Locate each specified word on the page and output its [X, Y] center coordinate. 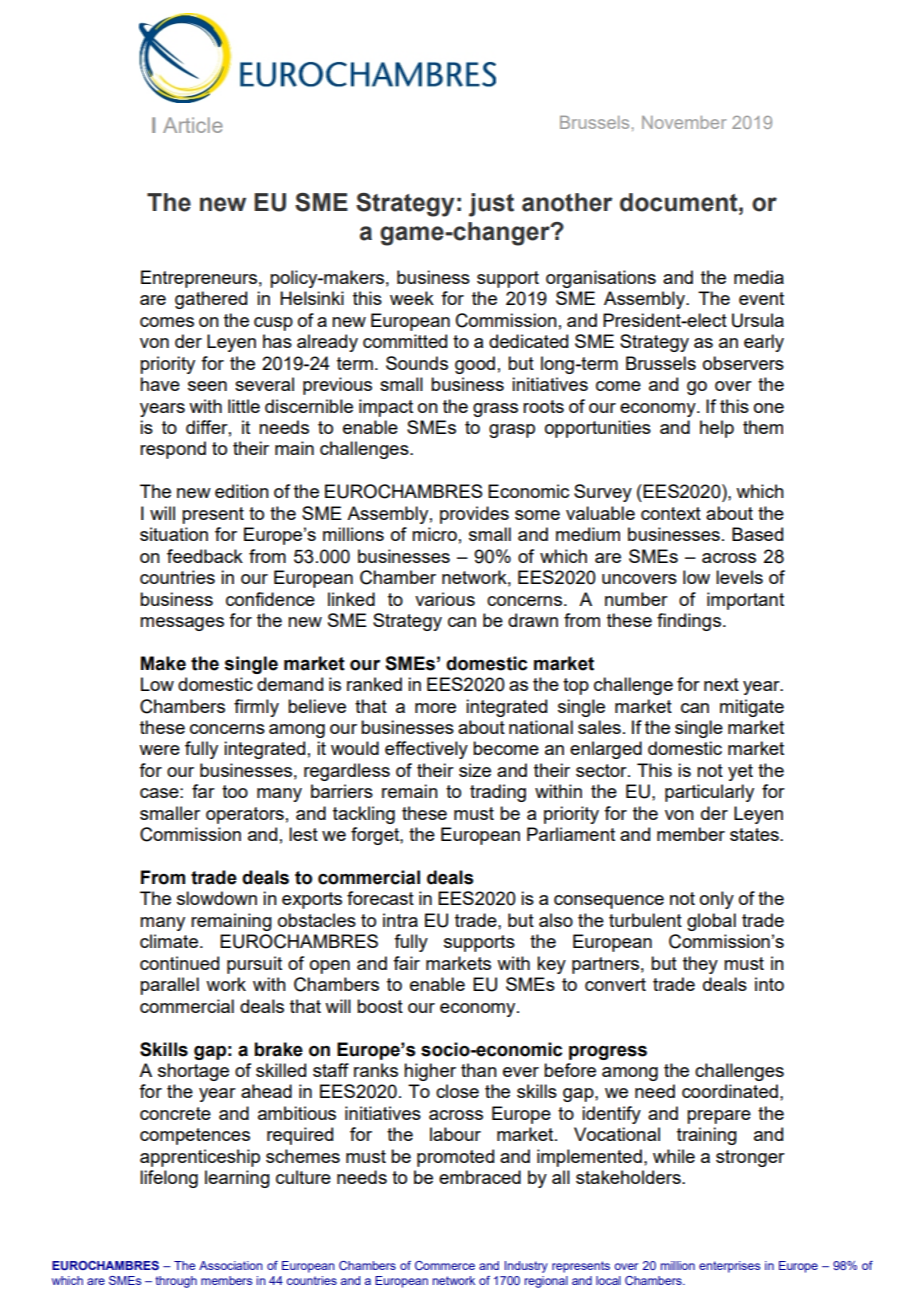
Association [231, 1265]
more [435, 708]
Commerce [445, 1265]
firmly [256, 708]
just [491, 205]
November [684, 122]
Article [193, 125]
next [721, 684]
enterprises [729, 1267]
